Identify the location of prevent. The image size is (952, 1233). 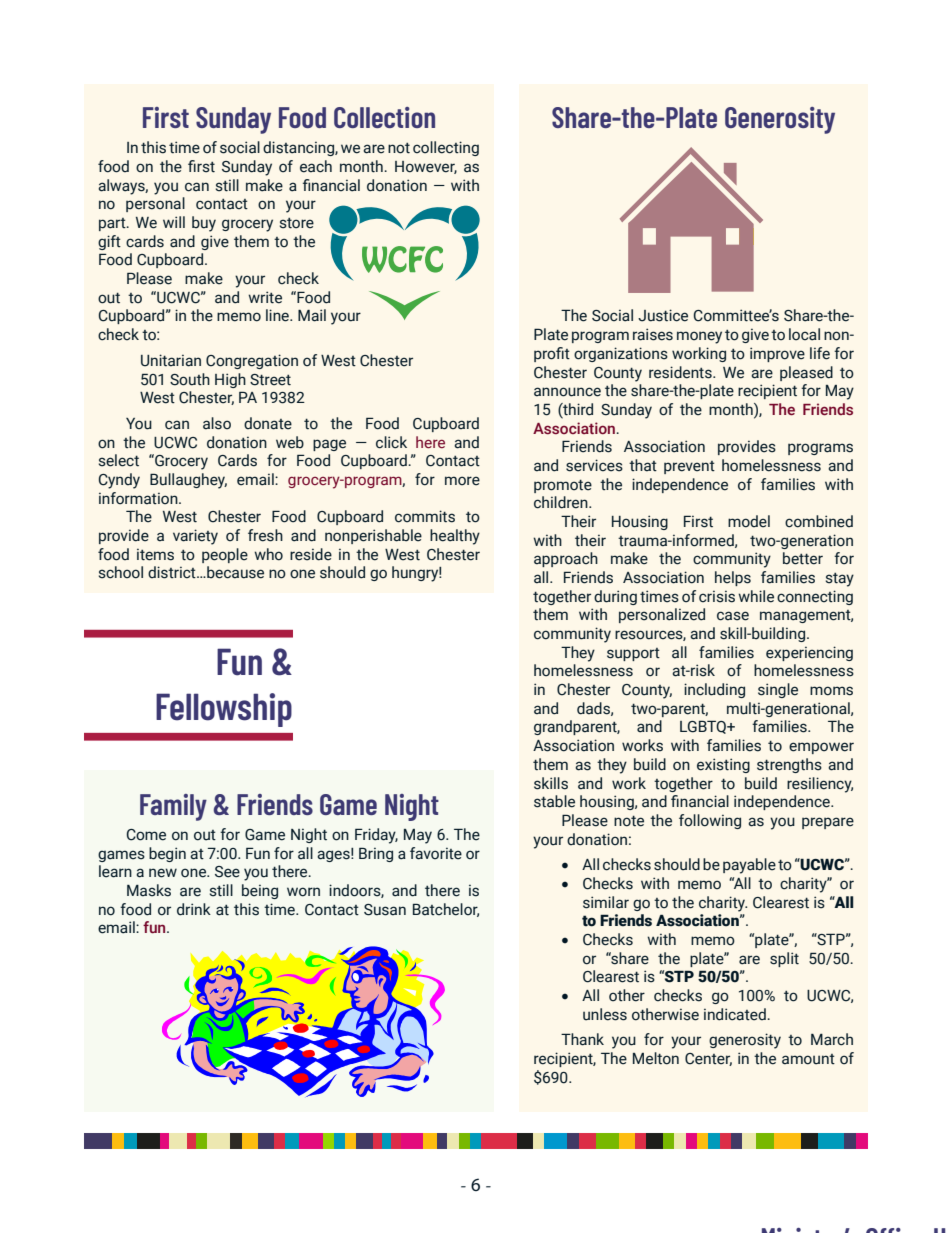
(689, 467).
